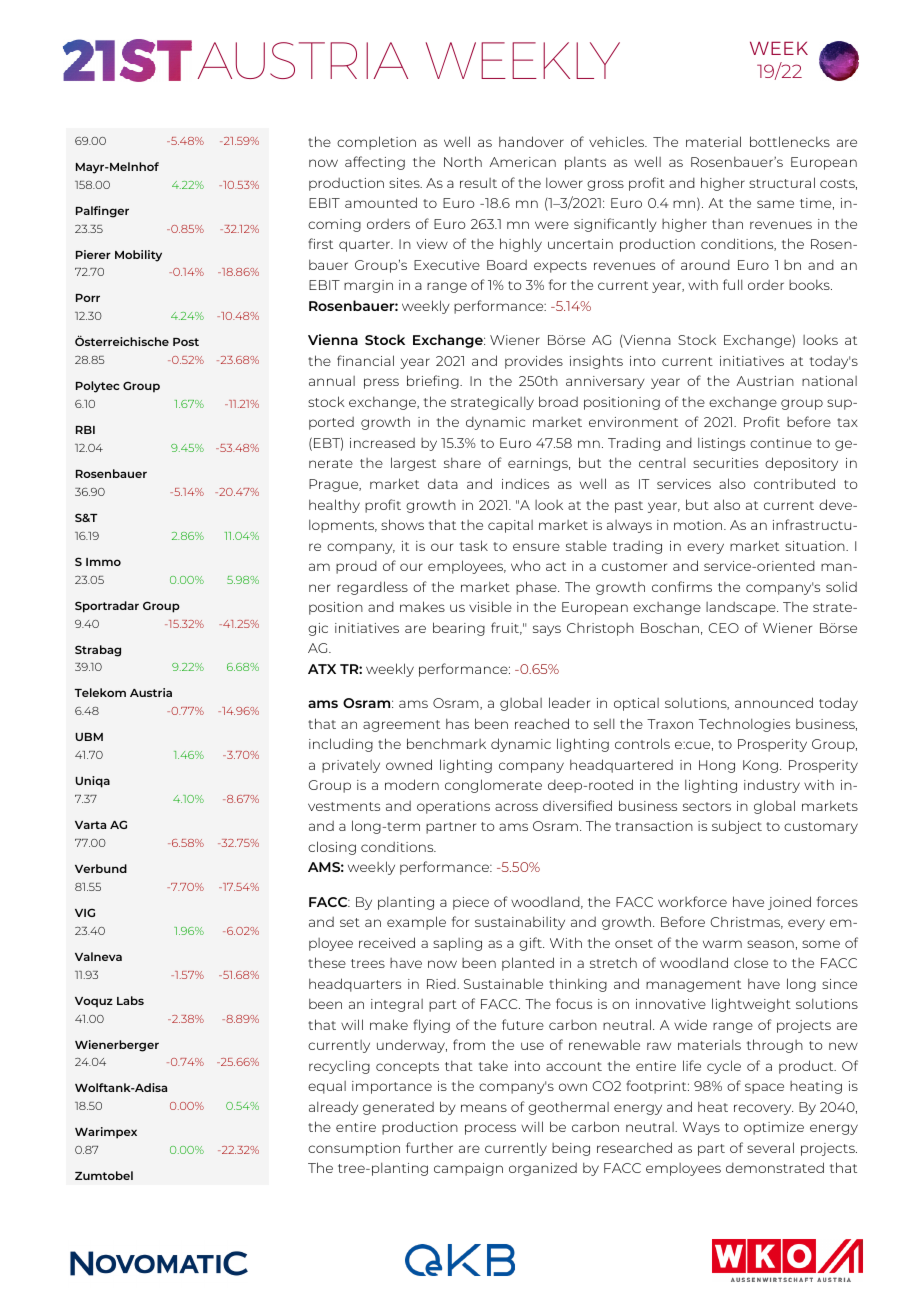  Describe the element at coordinates (782, 182) in the screenshot. I see `structural` at that location.
